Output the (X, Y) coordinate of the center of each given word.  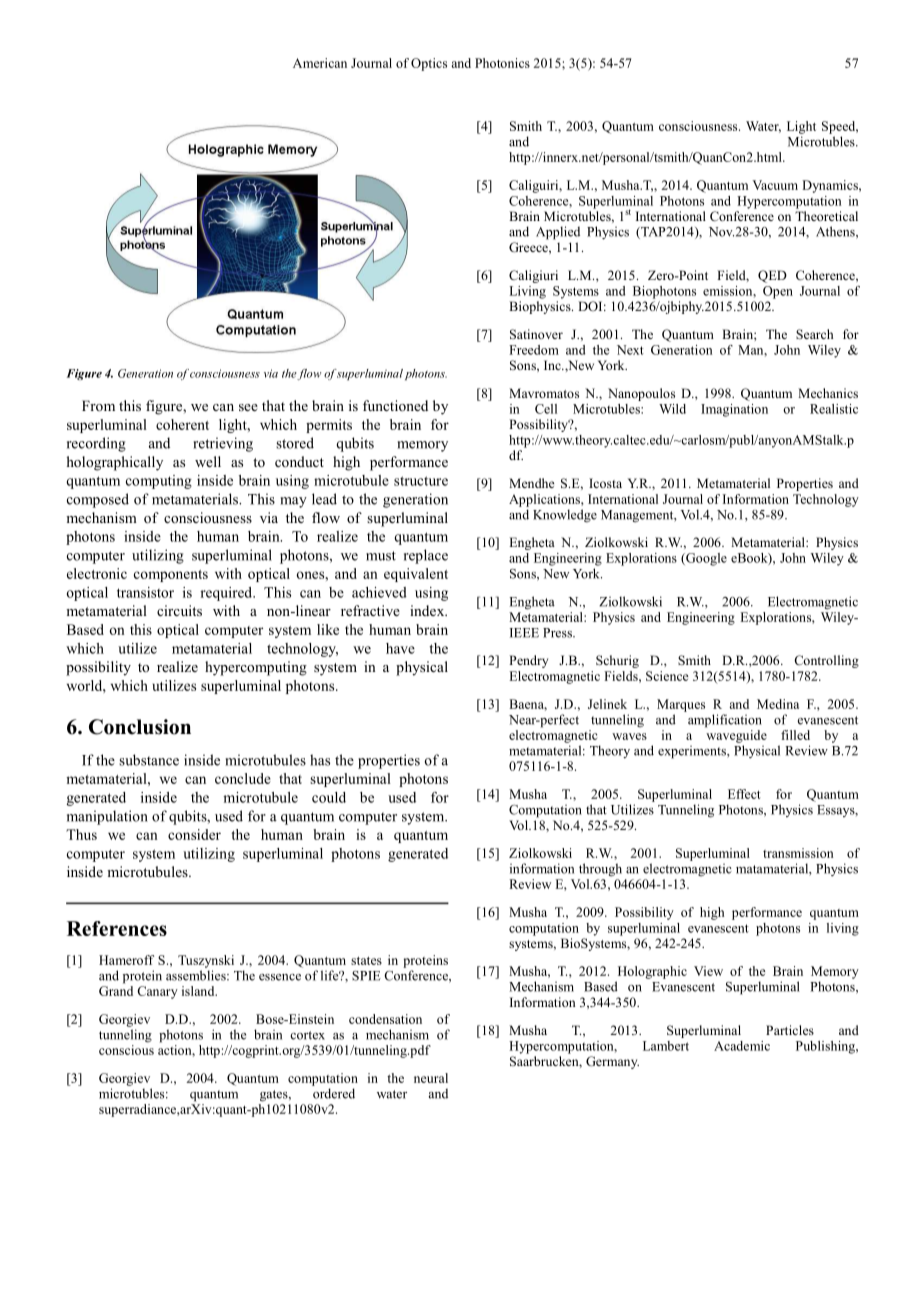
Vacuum (775, 185)
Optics (429, 64)
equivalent (416, 575)
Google (705, 559)
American (320, 63)
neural (431, 1078)
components (171, 576)
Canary (157, 992)
